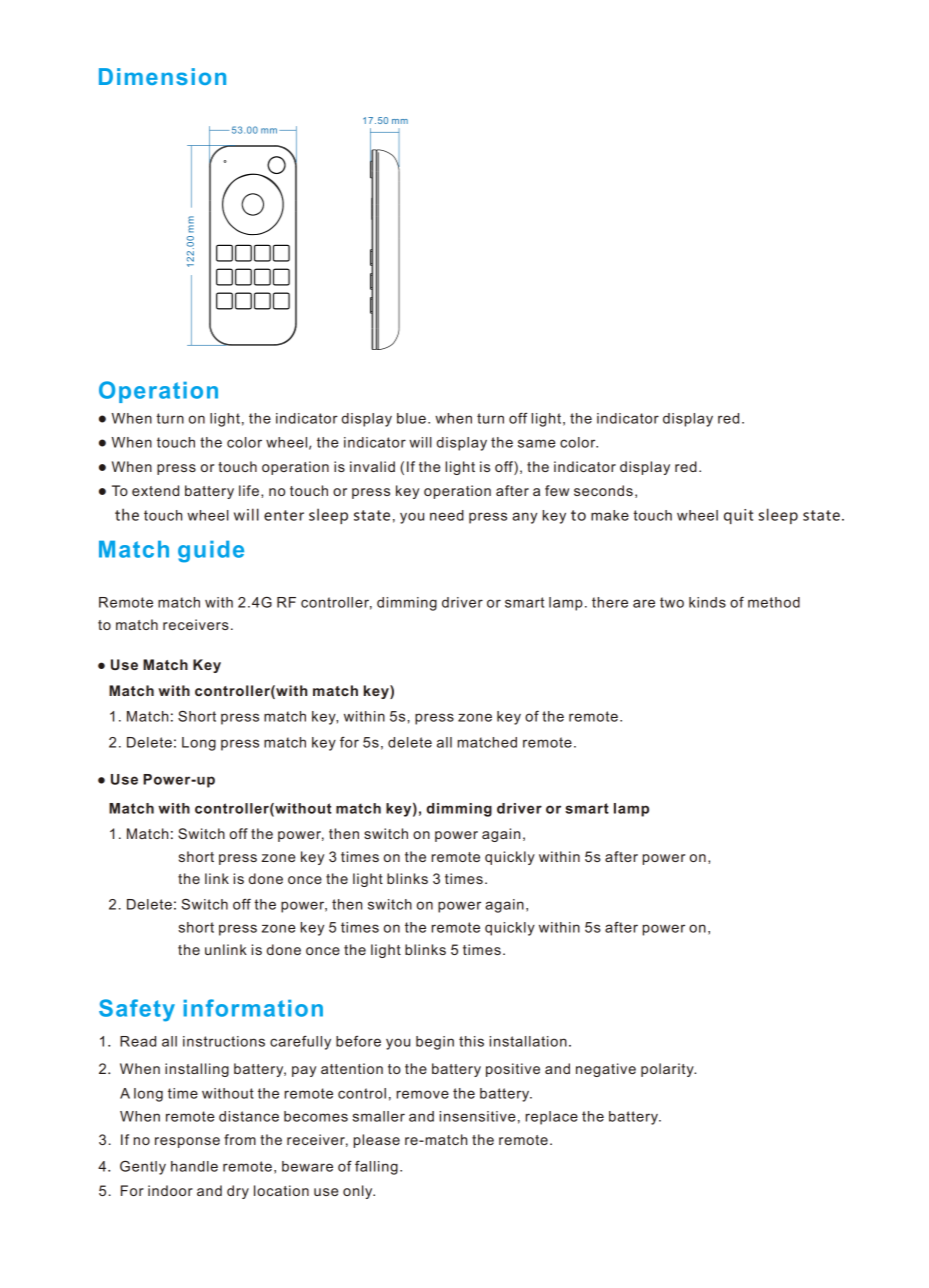 The image size is (929, 1288). What do you see at coordinates (194, 1166) in the screenshot?
I see `handle` at bounding box center [194, 1166].
